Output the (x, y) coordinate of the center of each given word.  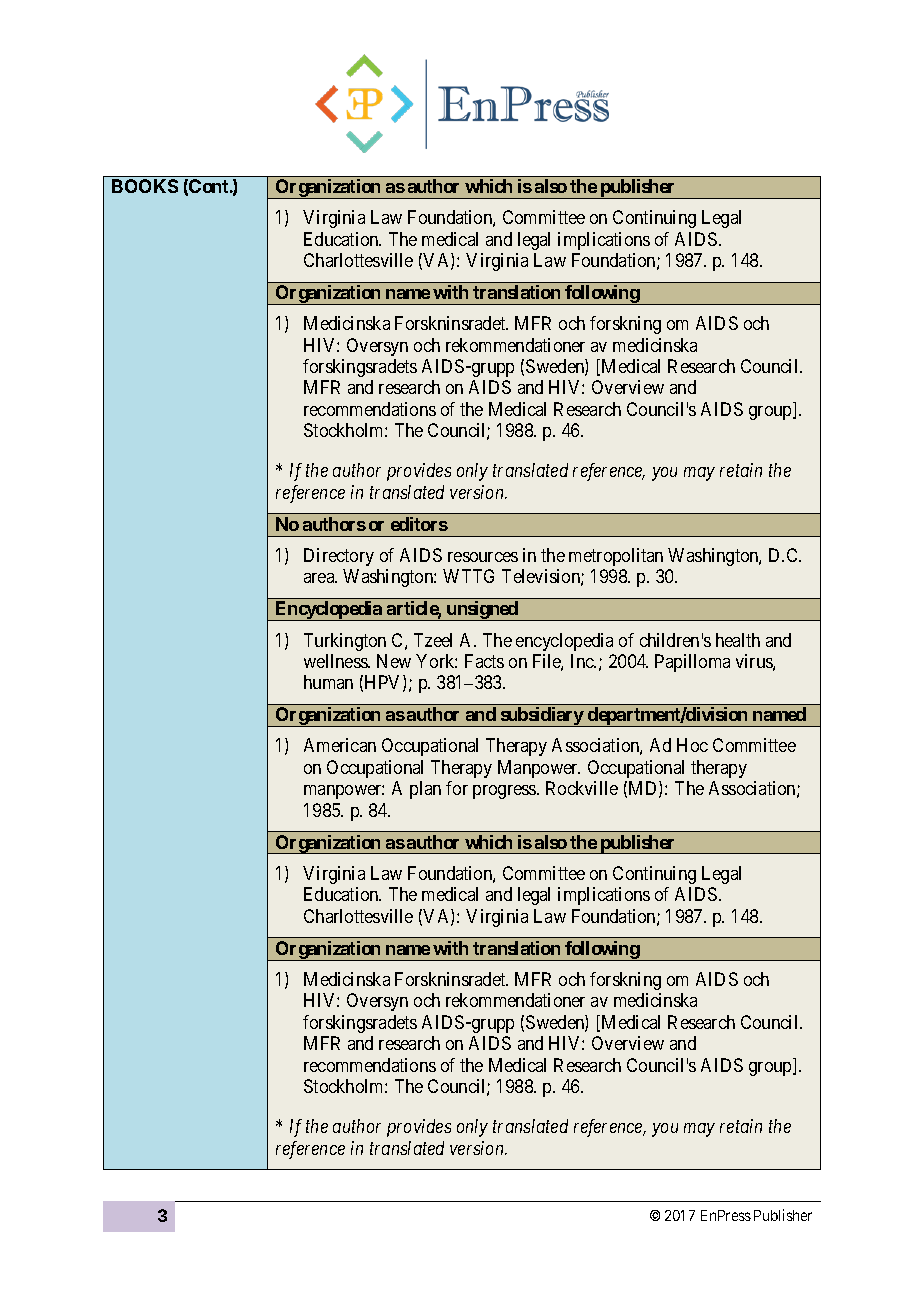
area (320, 578)
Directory (339, 557)
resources (483, 557)
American (340, 745)
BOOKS (145, 186)
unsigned (482, 611)
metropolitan (616, 557)
